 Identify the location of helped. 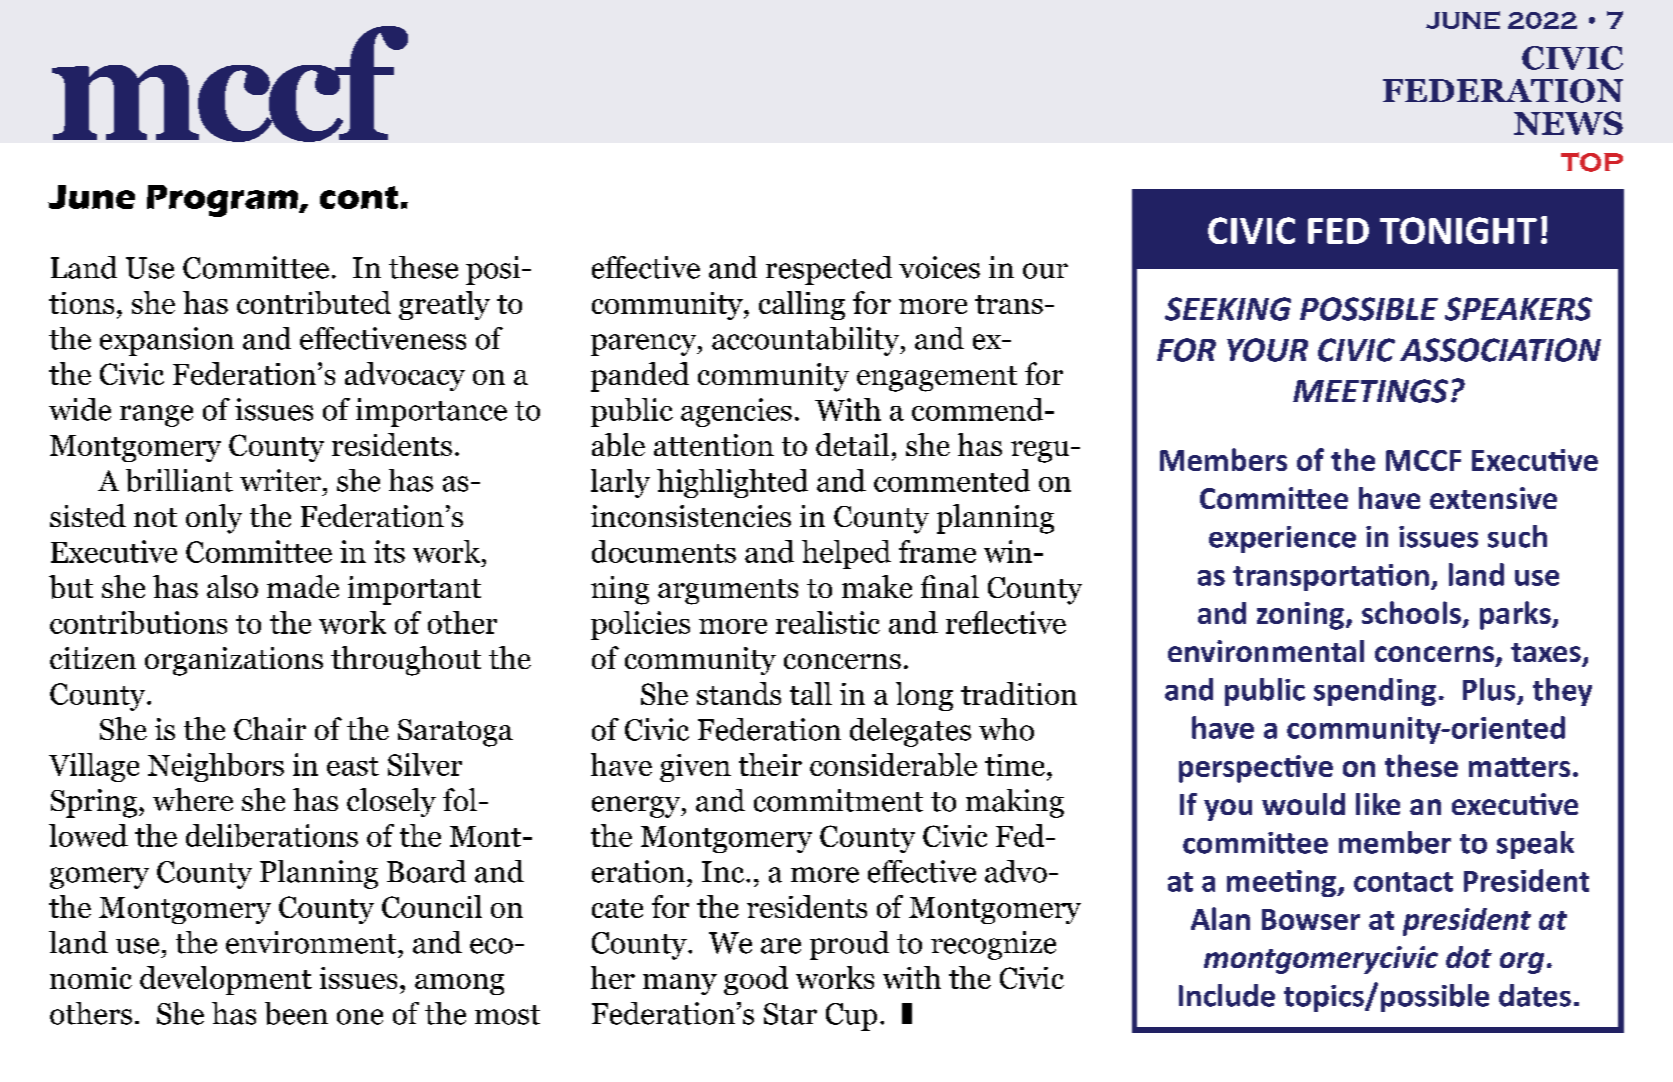
(846, 554).
